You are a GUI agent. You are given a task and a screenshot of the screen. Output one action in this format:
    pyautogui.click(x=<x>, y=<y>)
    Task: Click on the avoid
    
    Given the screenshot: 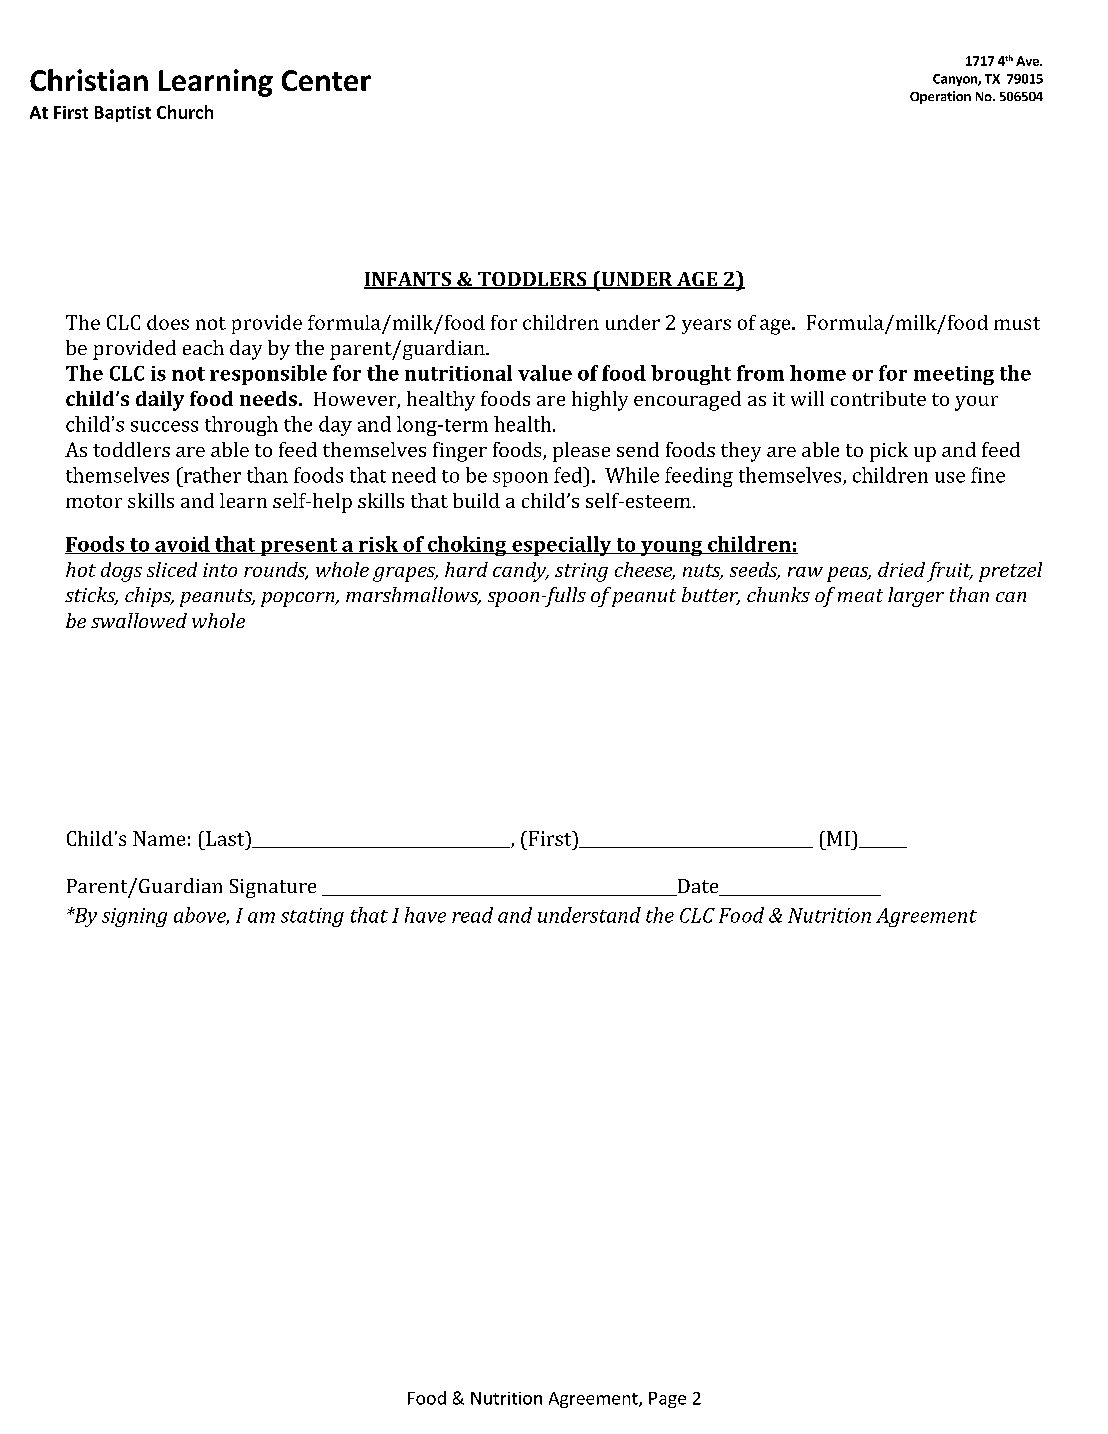 What is the action you would take?
    pyautogui.click(x=182, y=545)
